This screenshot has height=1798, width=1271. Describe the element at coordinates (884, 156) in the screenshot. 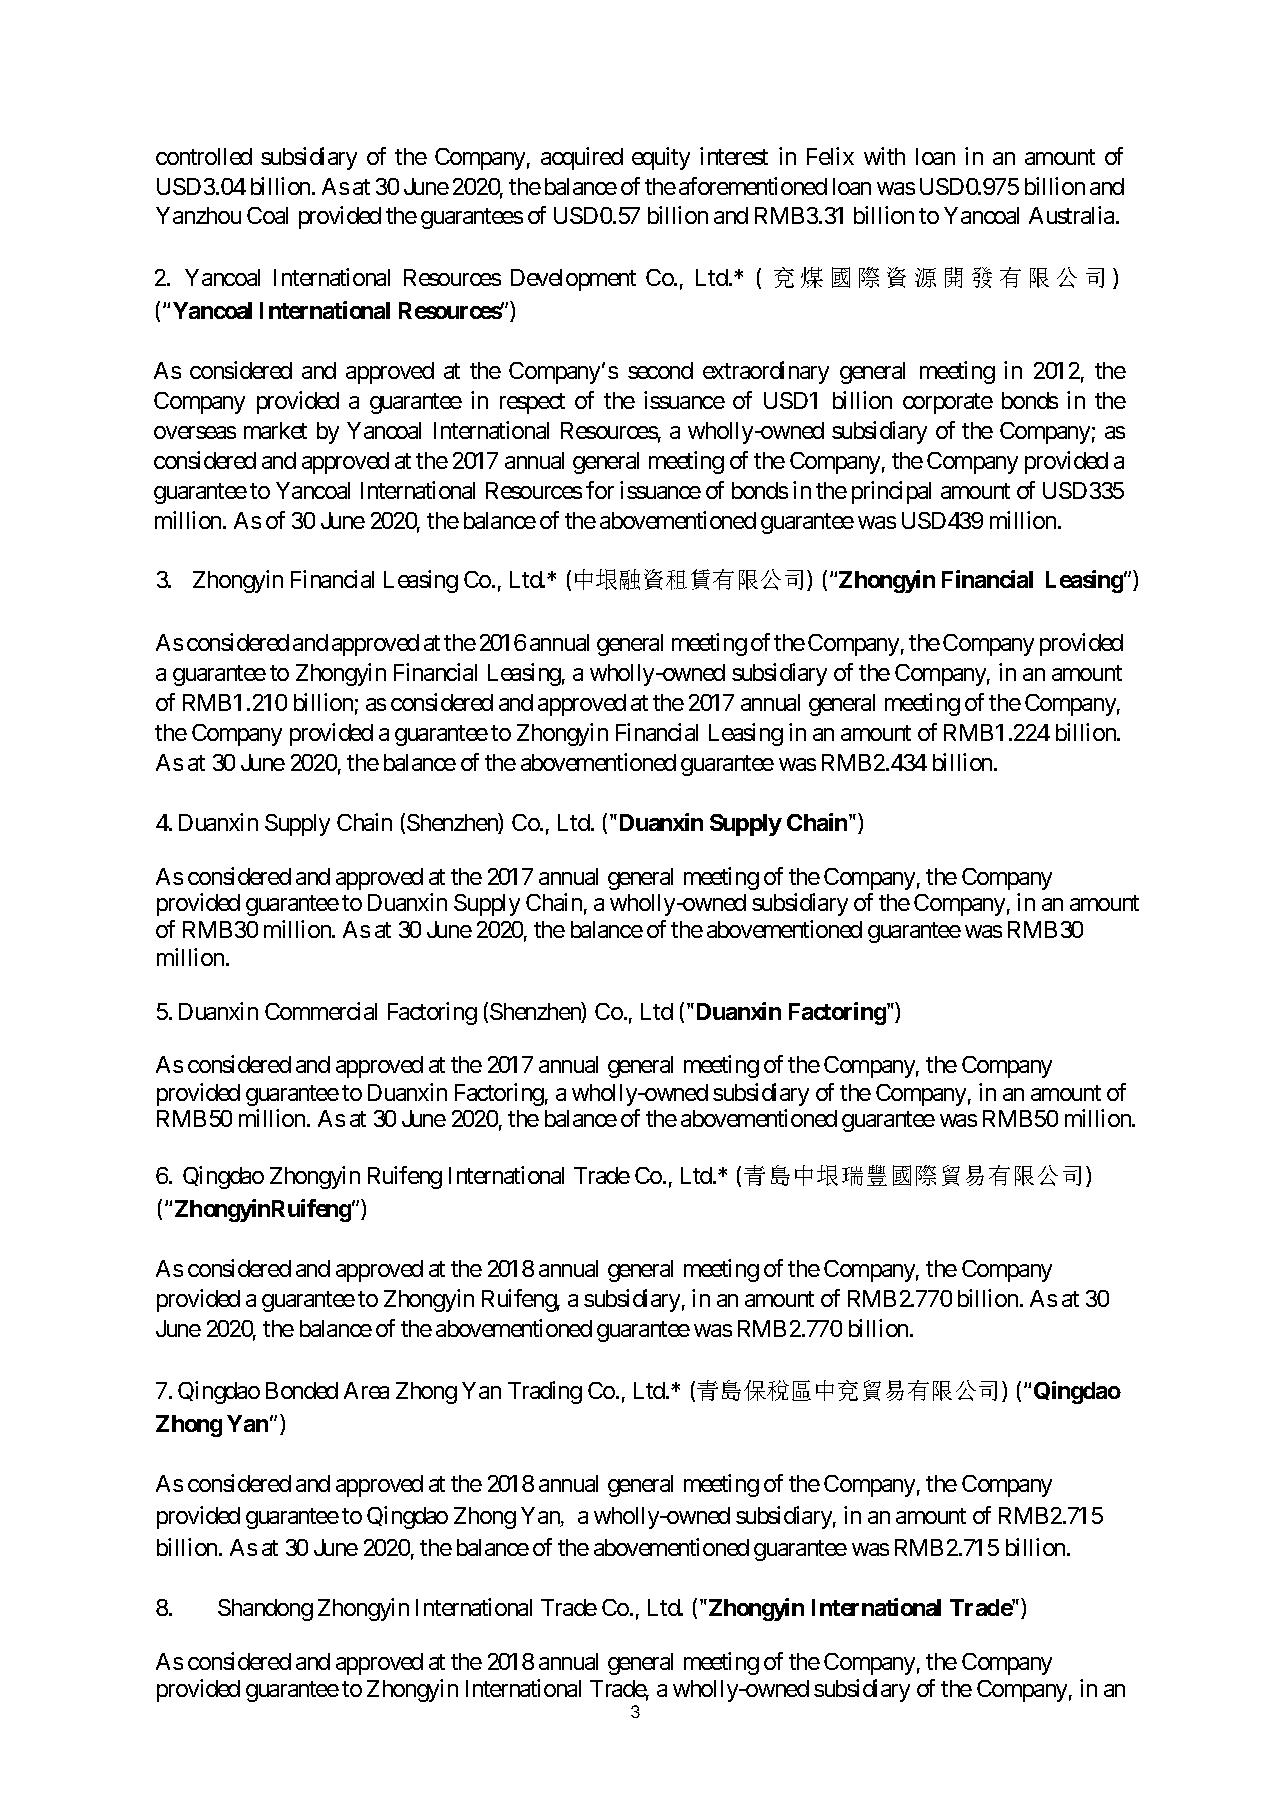

I see `with` at that location.
